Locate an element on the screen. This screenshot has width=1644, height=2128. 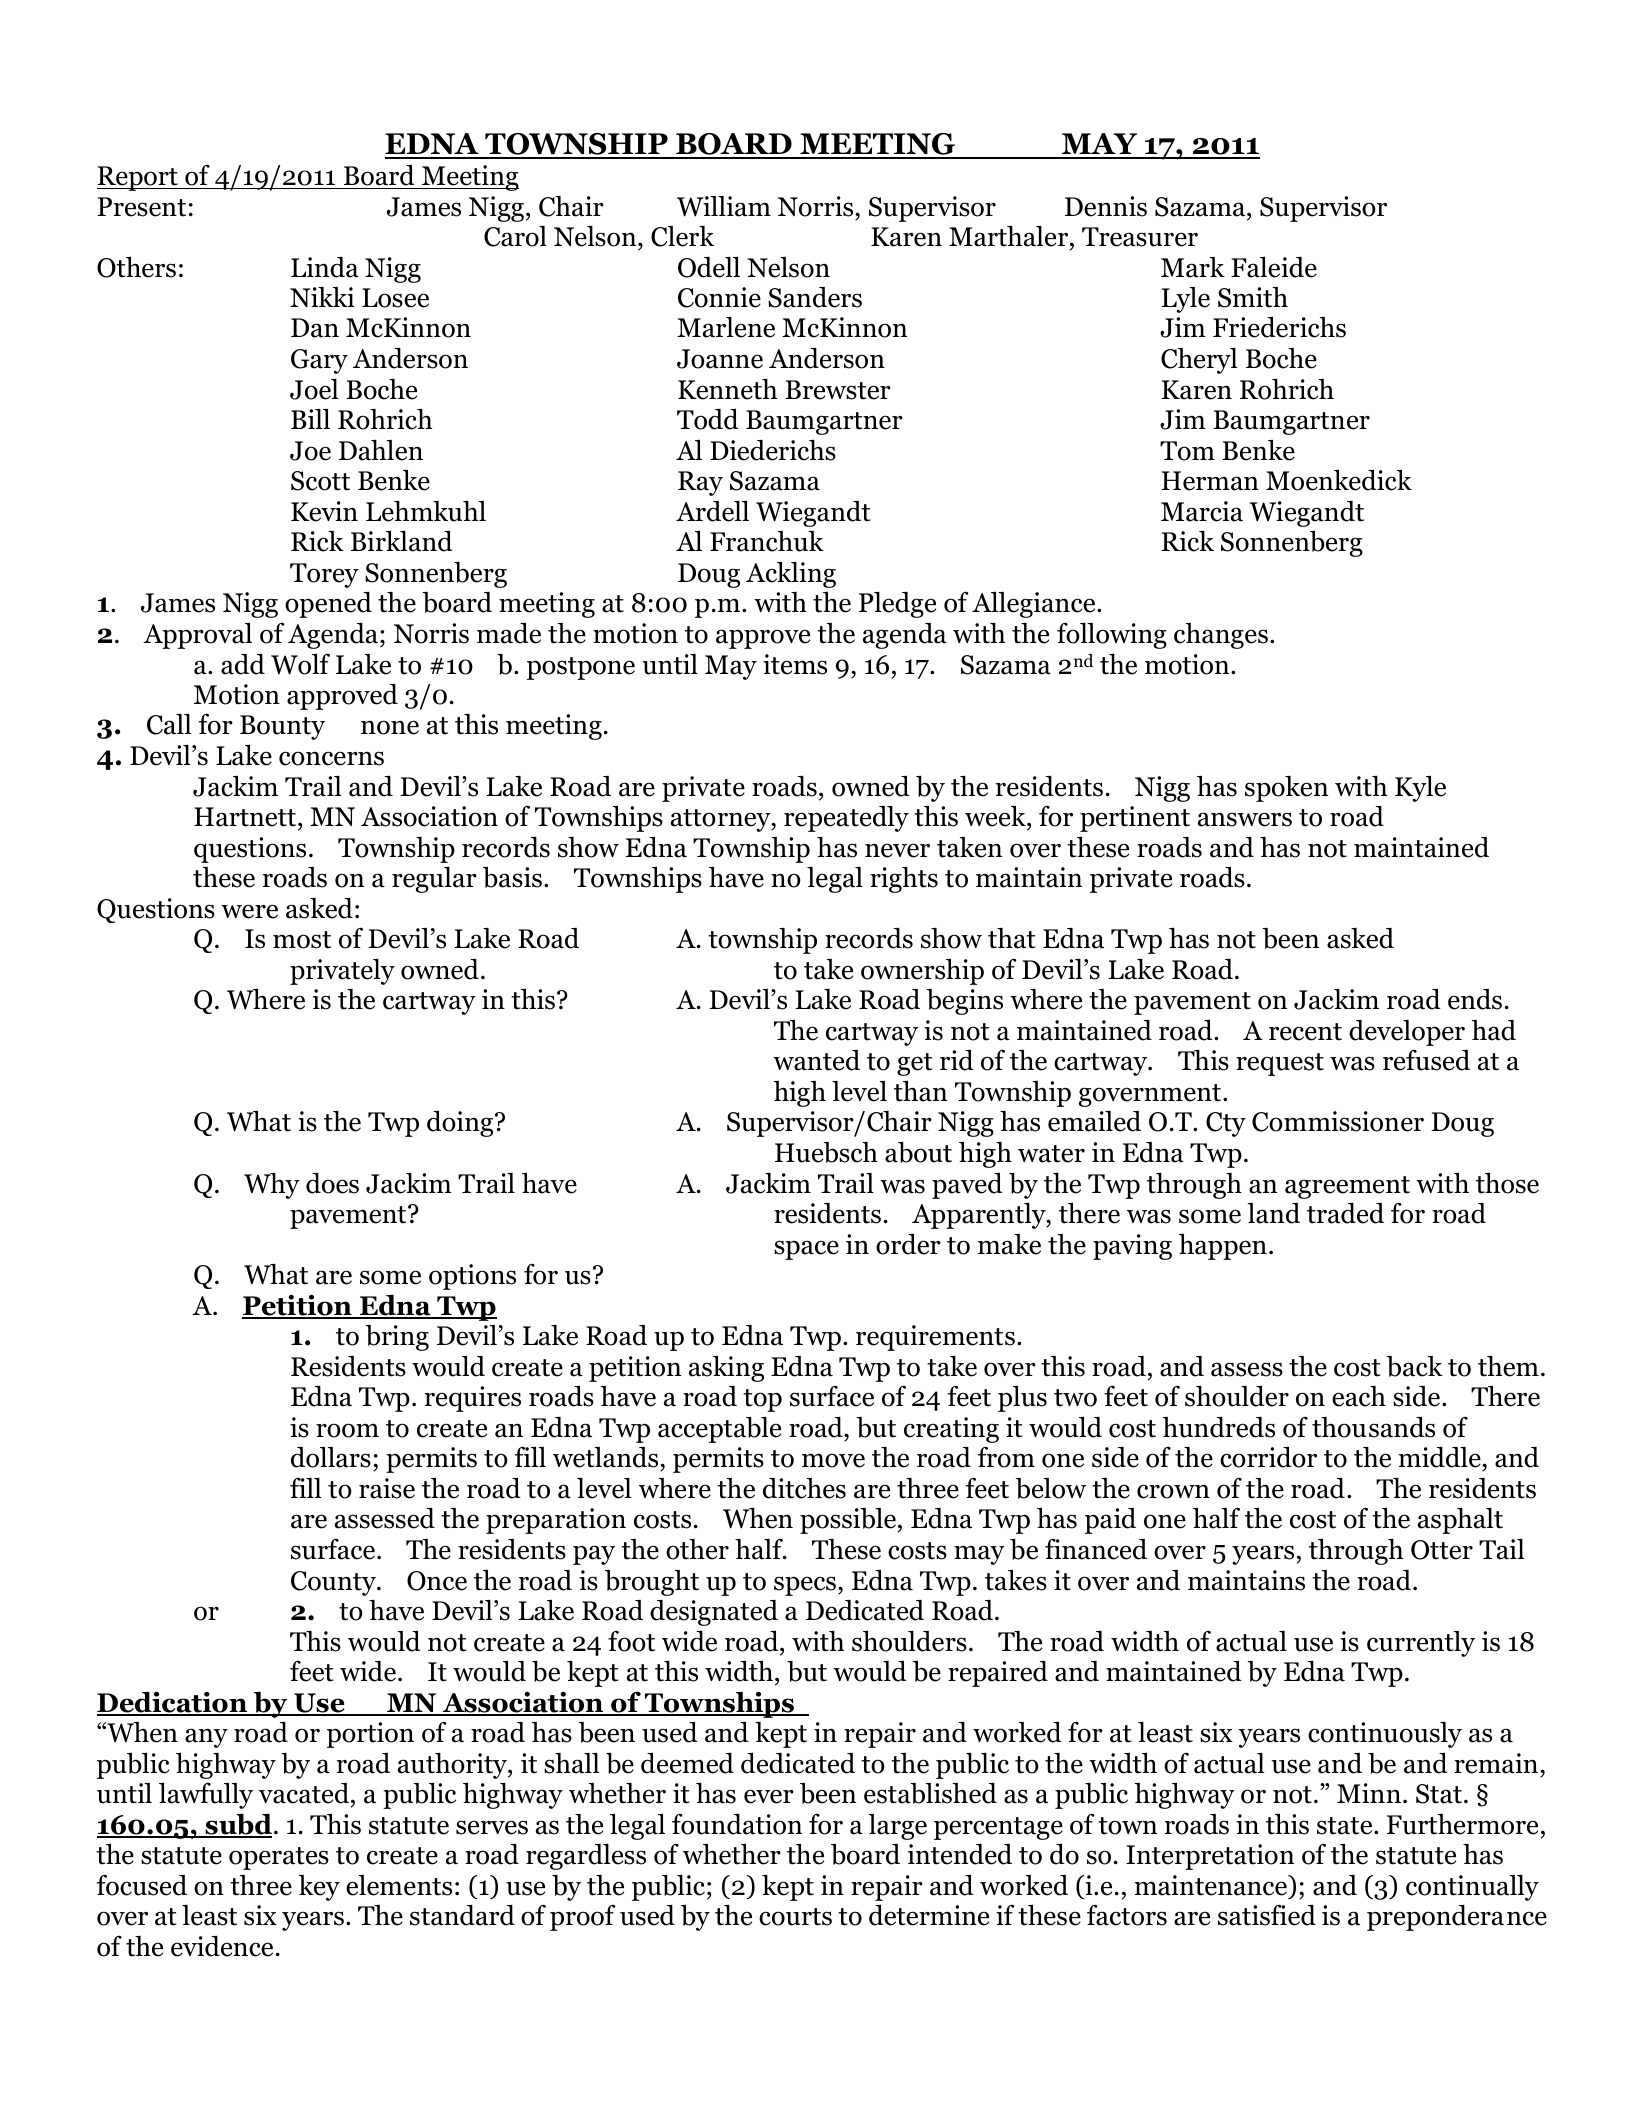
bring is located at coordinates (397, 1338).
